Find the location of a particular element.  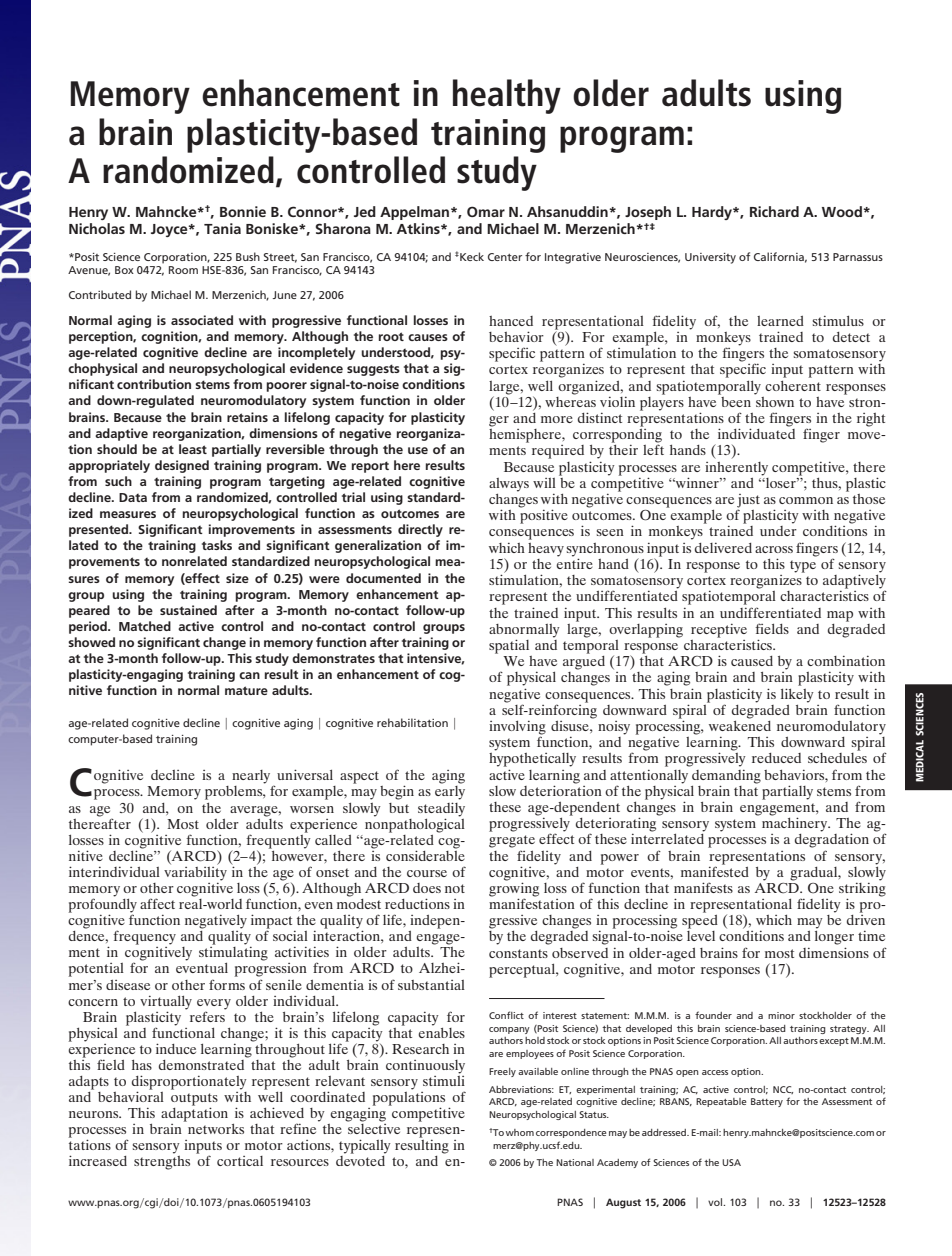

strengths is located at coordinates (162, 1161).
